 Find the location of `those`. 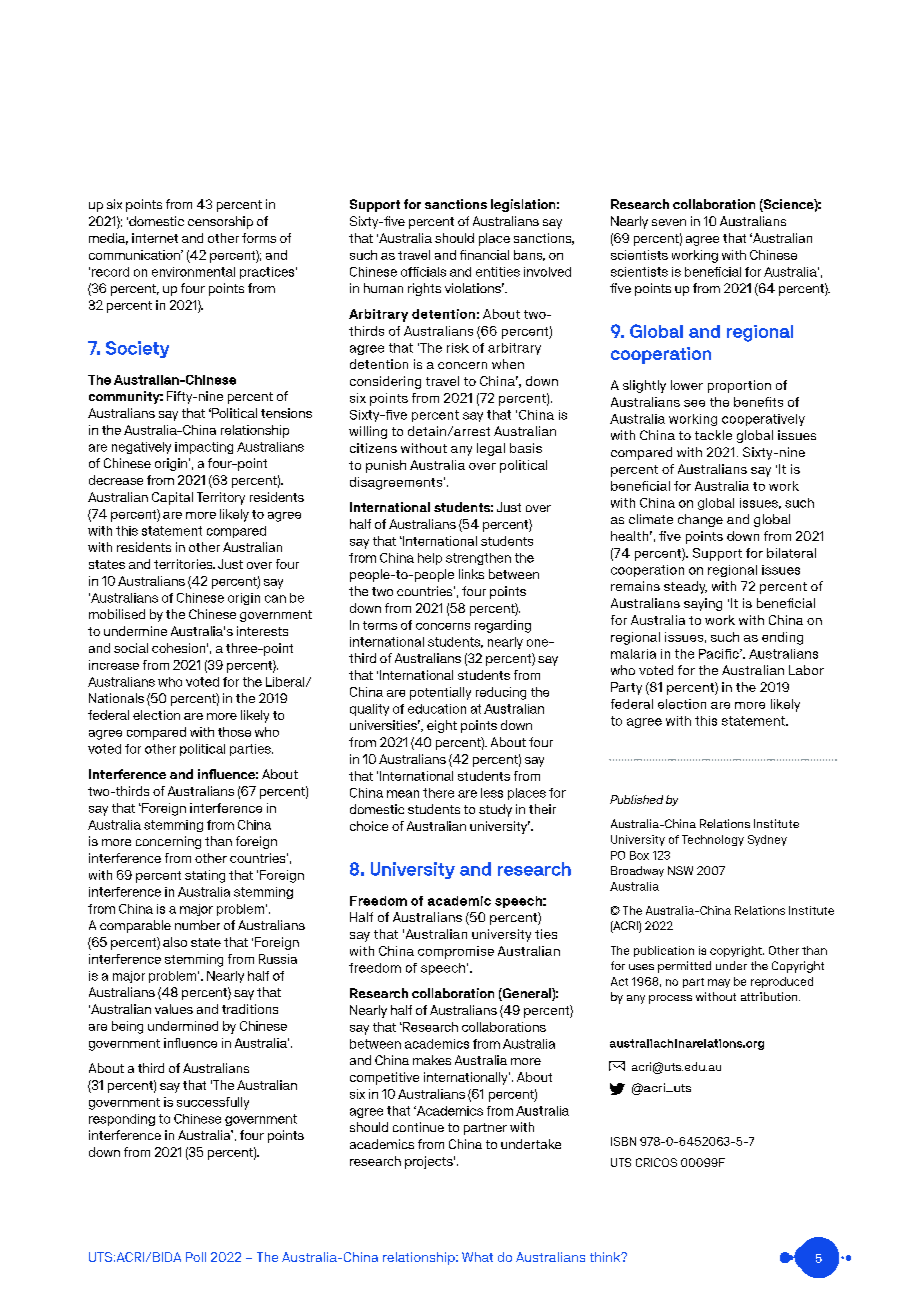

those is located at coordinates (234, 732).
